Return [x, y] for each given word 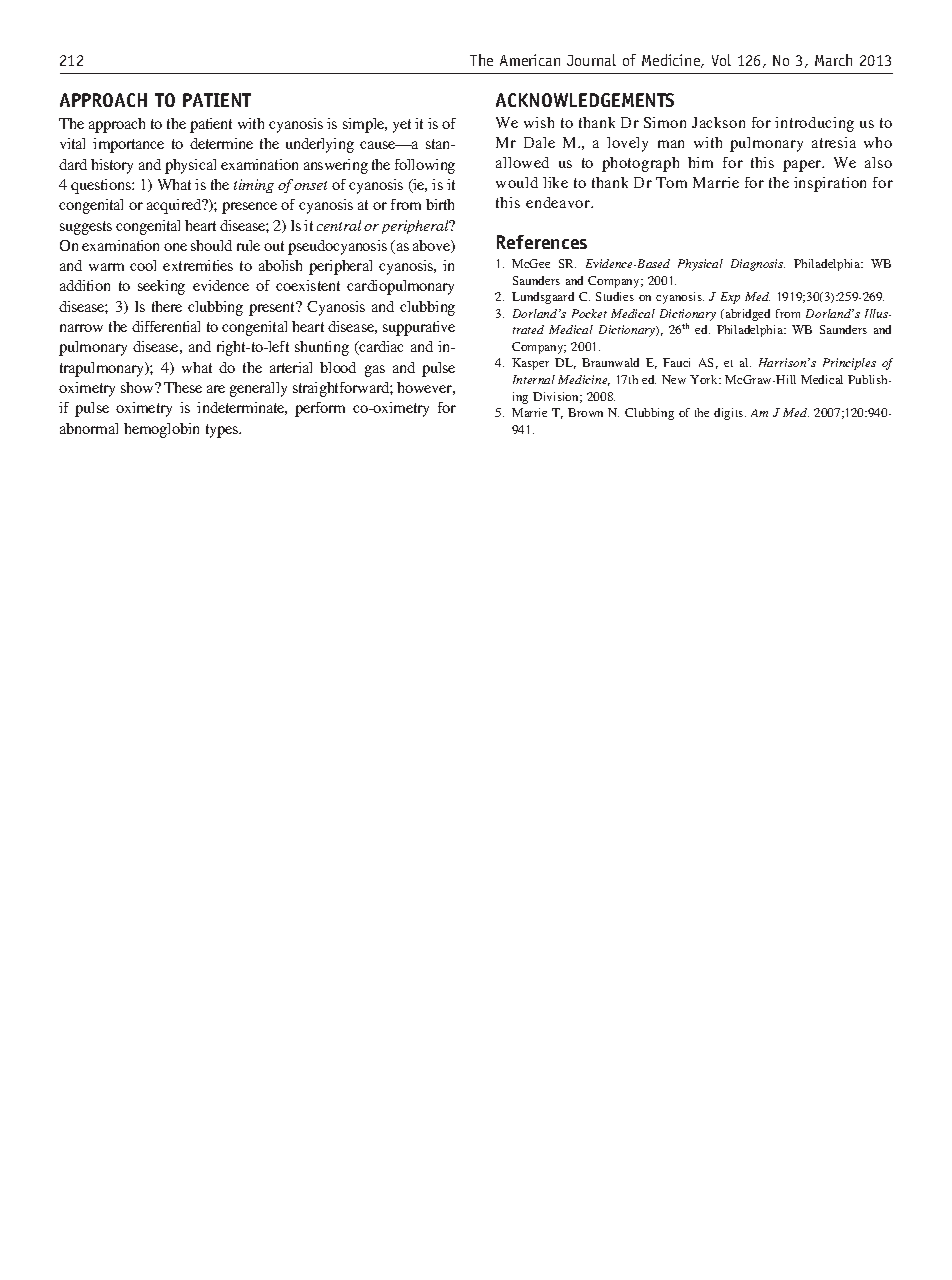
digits [730, 414]
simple [365, 125]
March [833, 60]
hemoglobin [161, 430]
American [530, 60]
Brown [585, 412]
